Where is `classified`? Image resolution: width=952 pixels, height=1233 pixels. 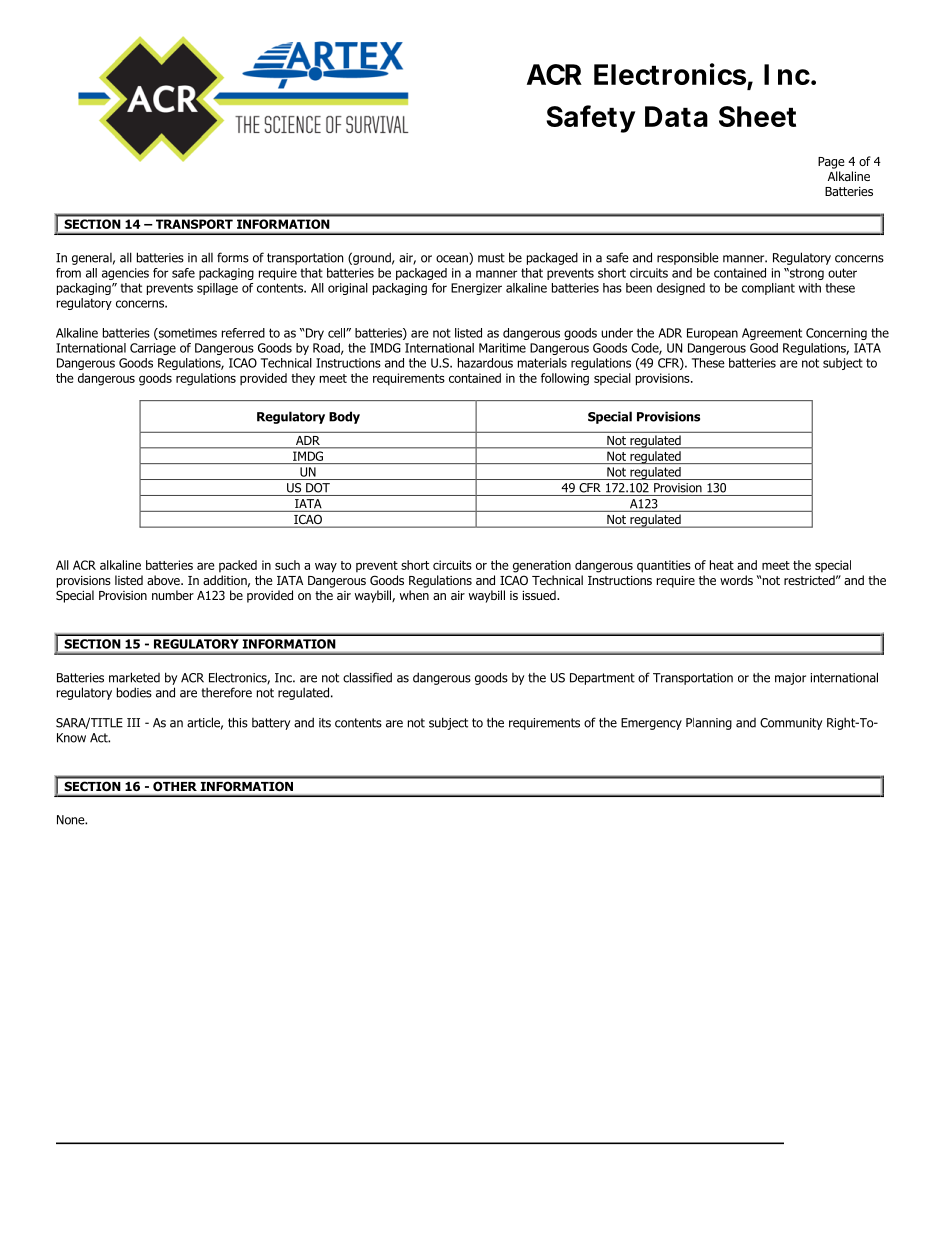
classified is located at coordinates (367, 677).
